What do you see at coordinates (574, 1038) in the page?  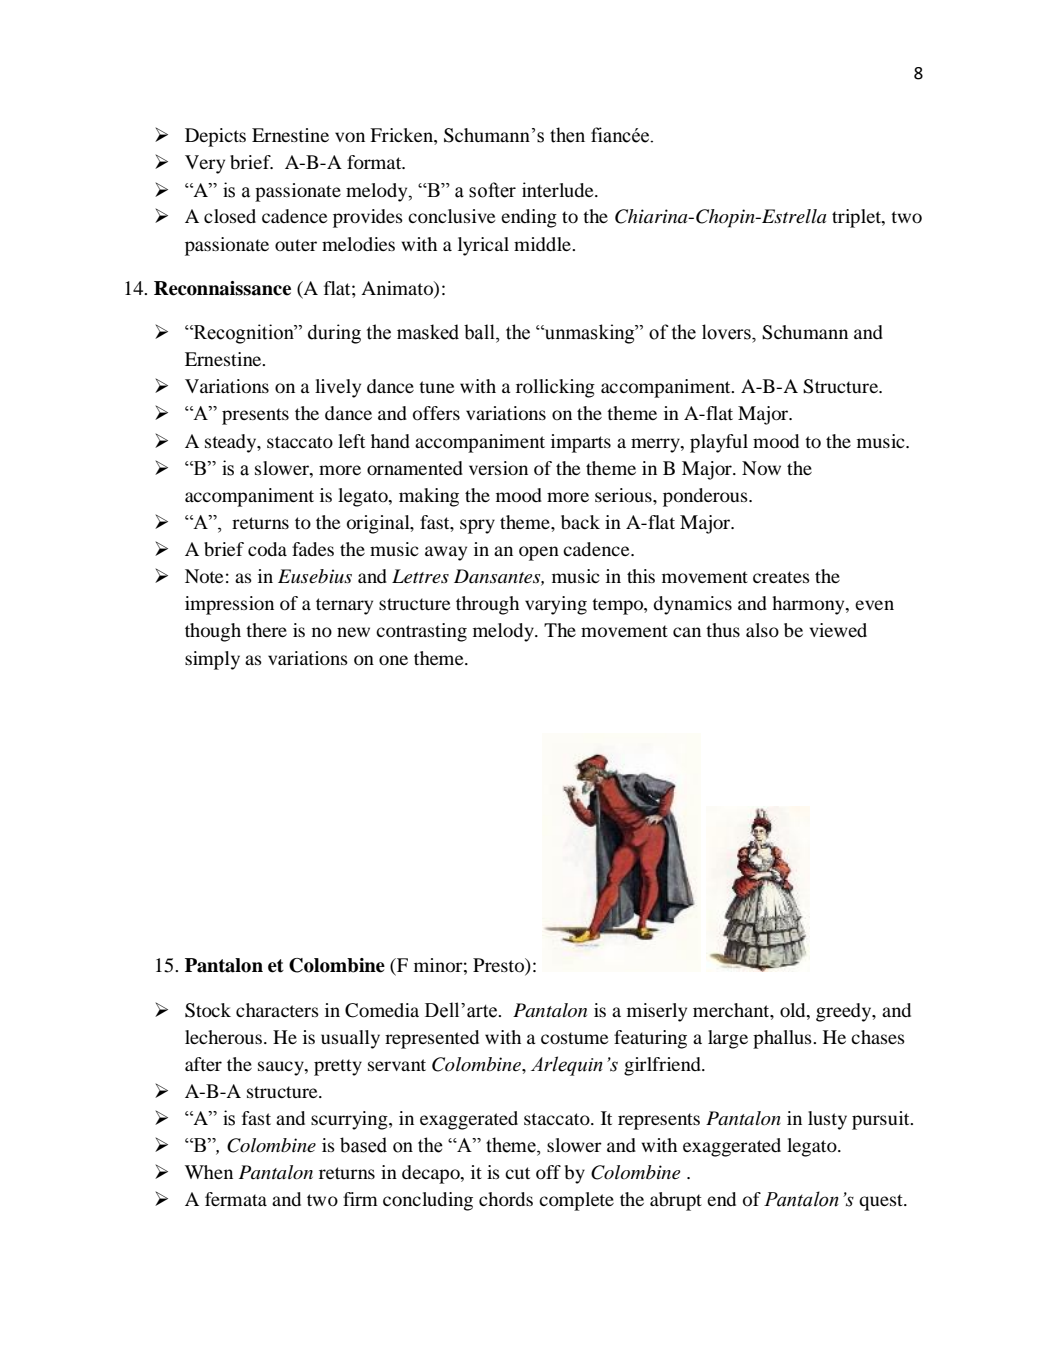 I see `costume` at bounding box center [574, 1038].
